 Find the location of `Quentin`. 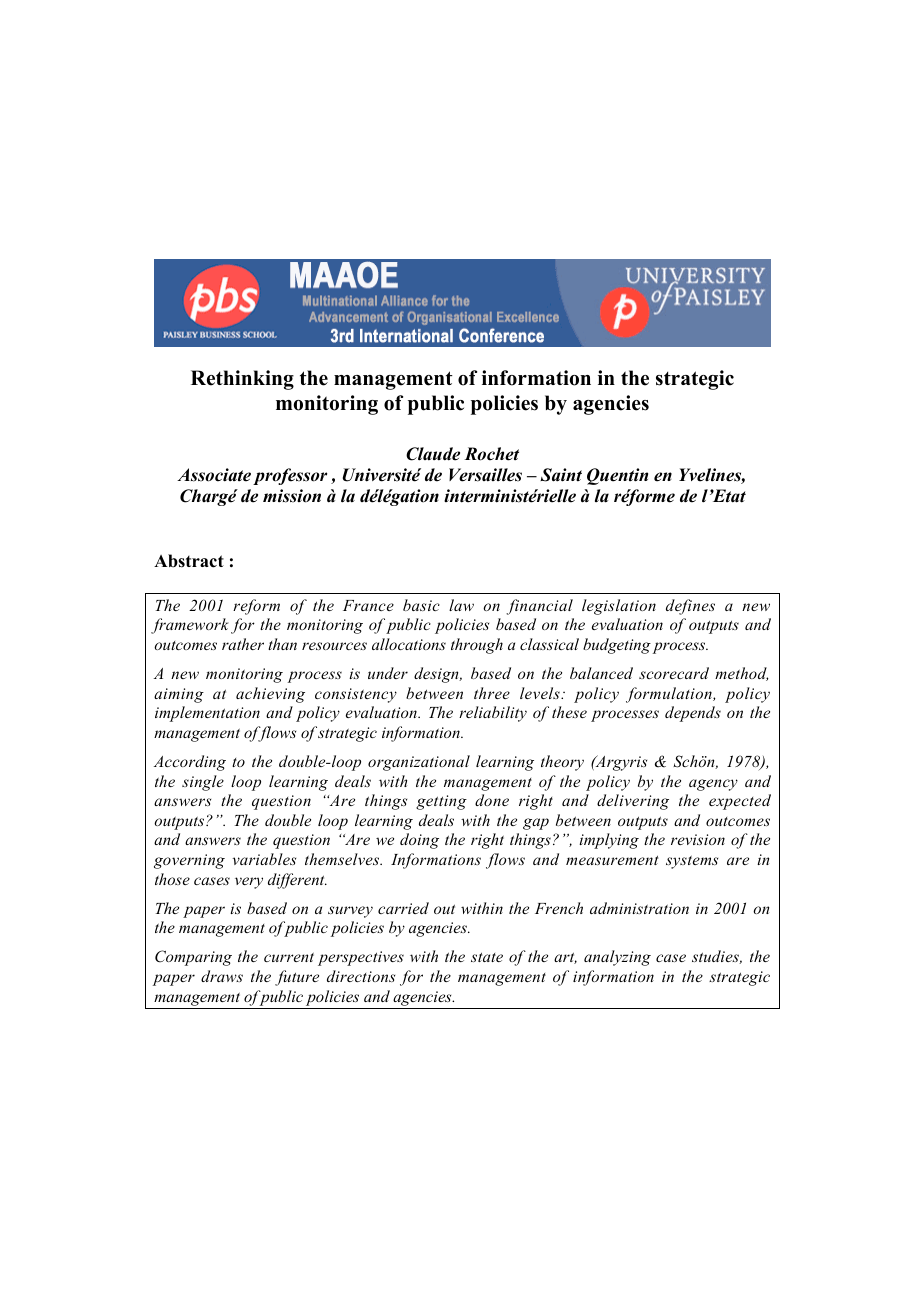

Quentin is located at coordinates (617, 476).
